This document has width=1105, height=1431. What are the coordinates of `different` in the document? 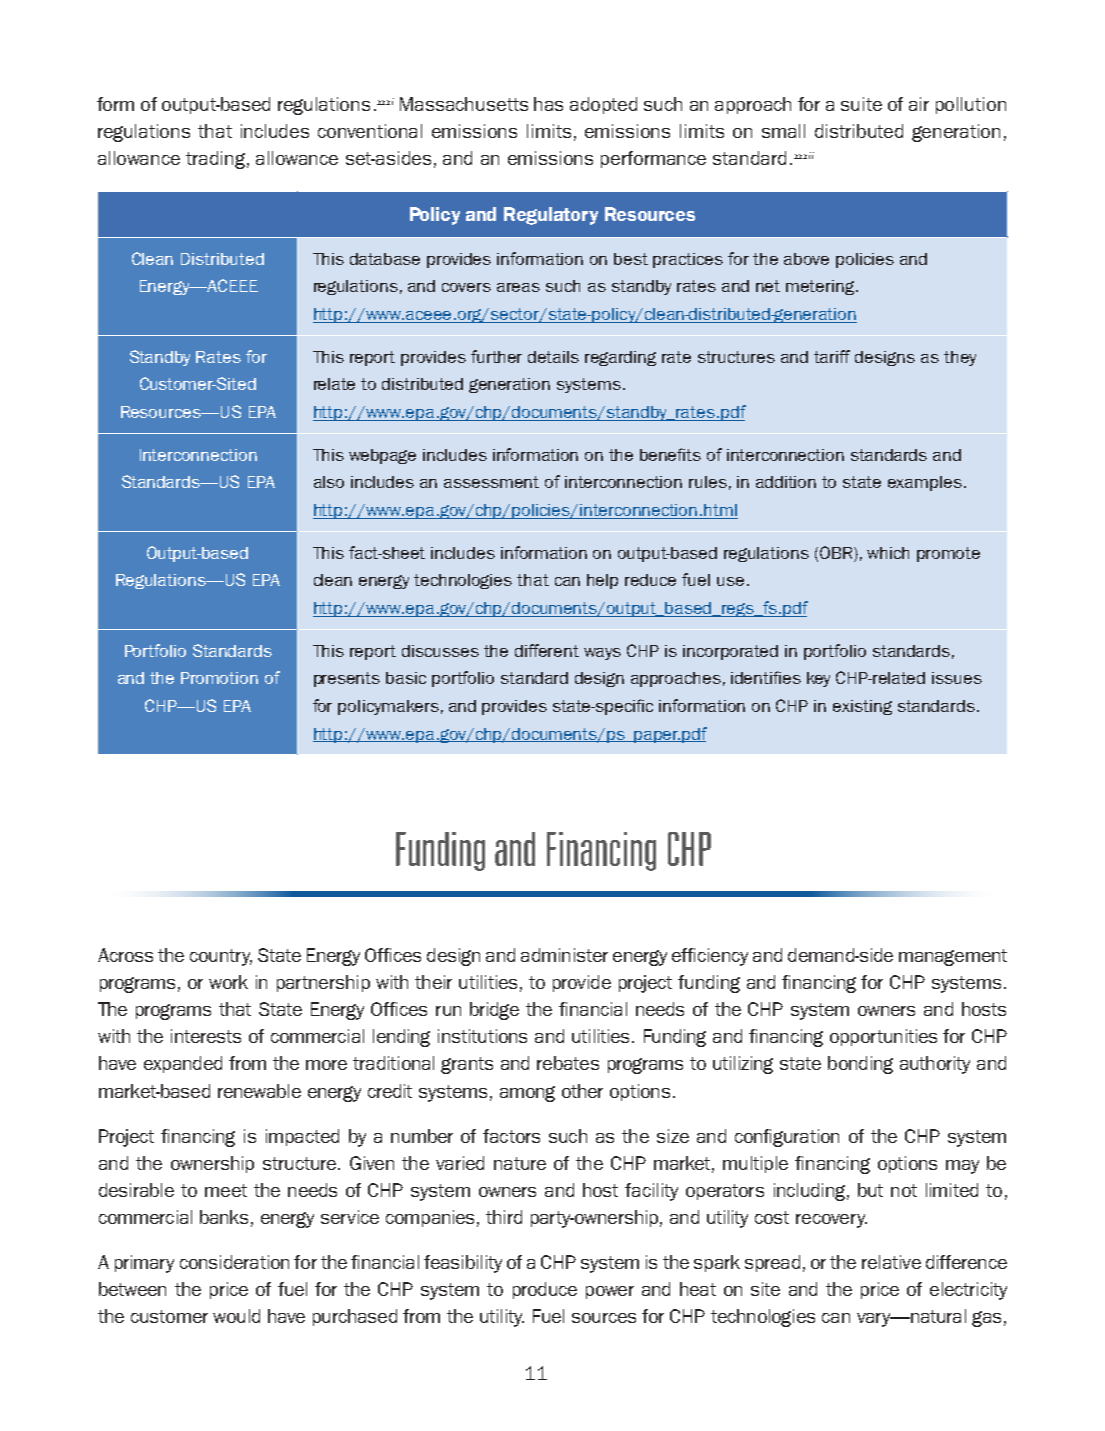 It's located at (547, 650).
